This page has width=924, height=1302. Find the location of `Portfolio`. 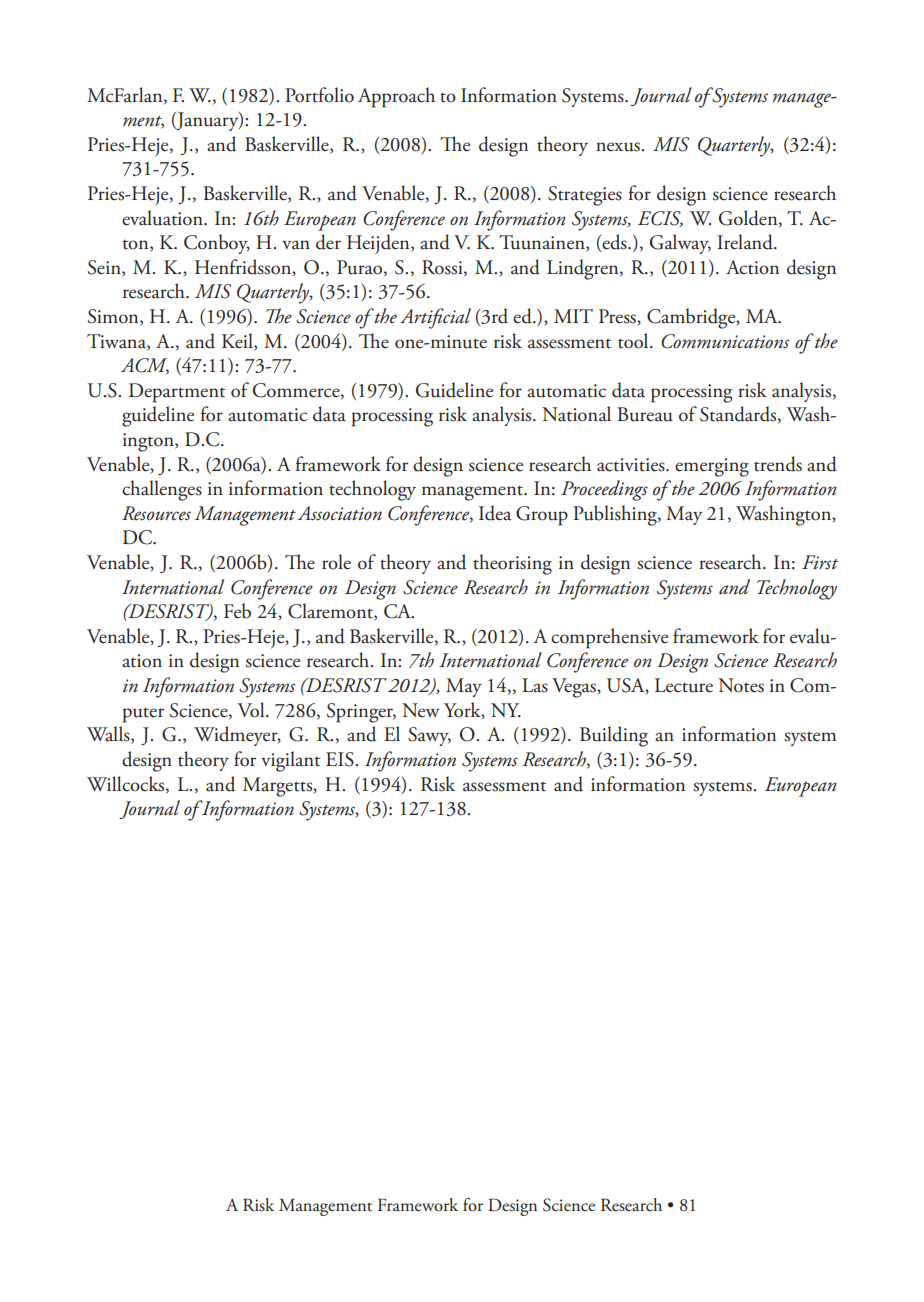

Portfolio is located at coordinates (319, 95).
